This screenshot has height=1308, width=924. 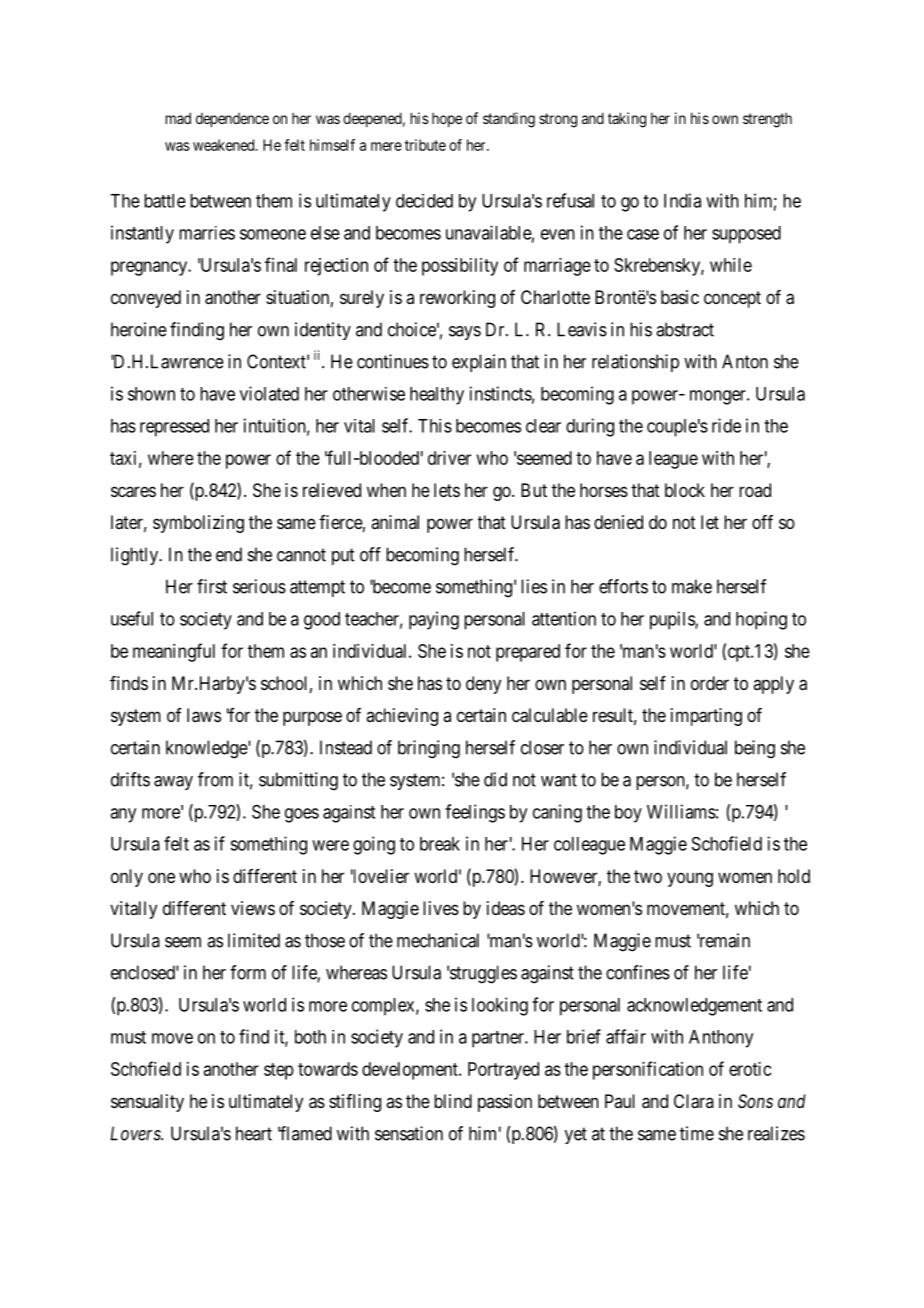 I want to click on paying, so click(x=434, y=620).
